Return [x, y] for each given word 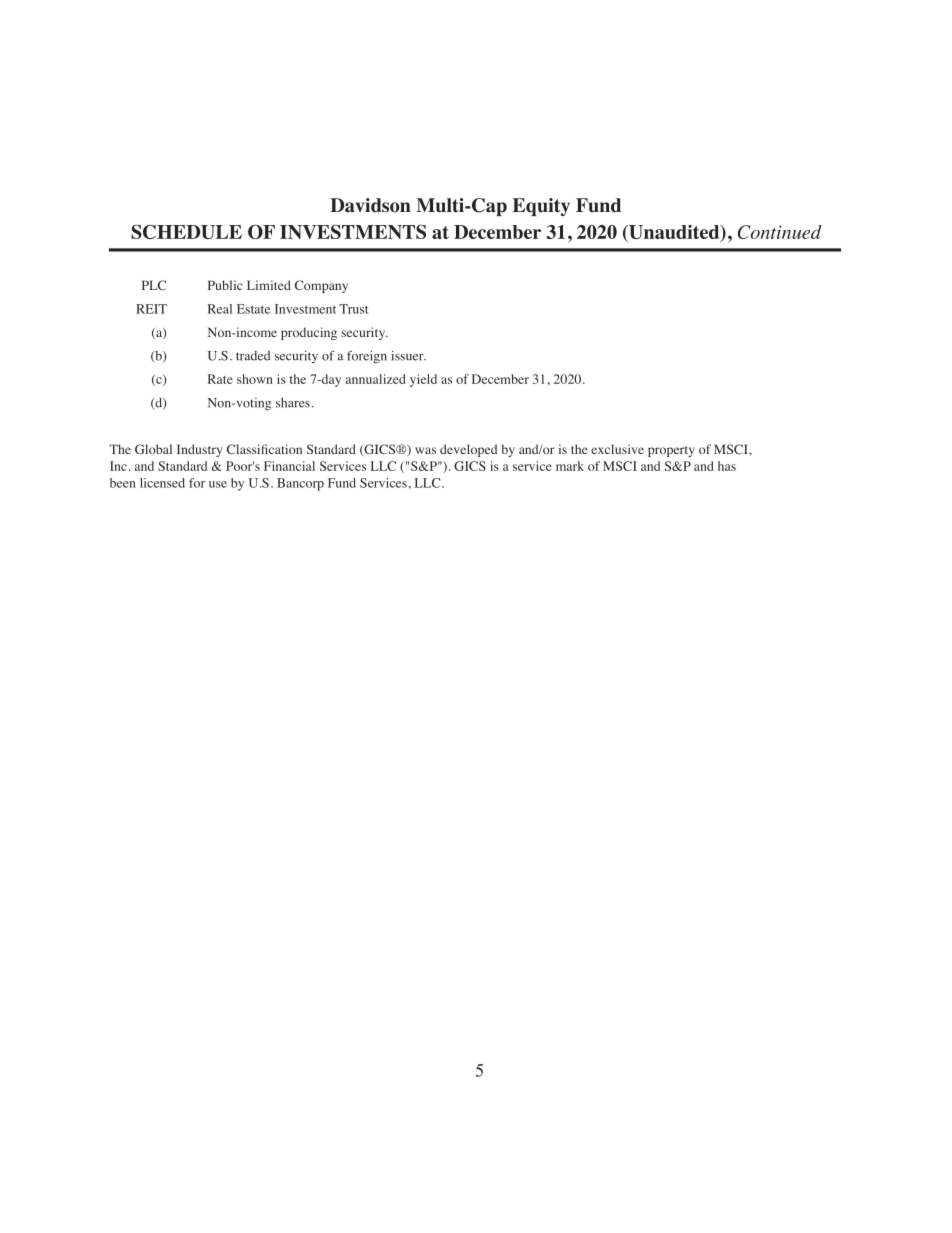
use [218, 484]
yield [423, 380]
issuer [408, 356]
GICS [470, 466]
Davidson [370, 205]
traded [253, 356]
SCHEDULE [186, 231]
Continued [780, 232]
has [727, 466]
